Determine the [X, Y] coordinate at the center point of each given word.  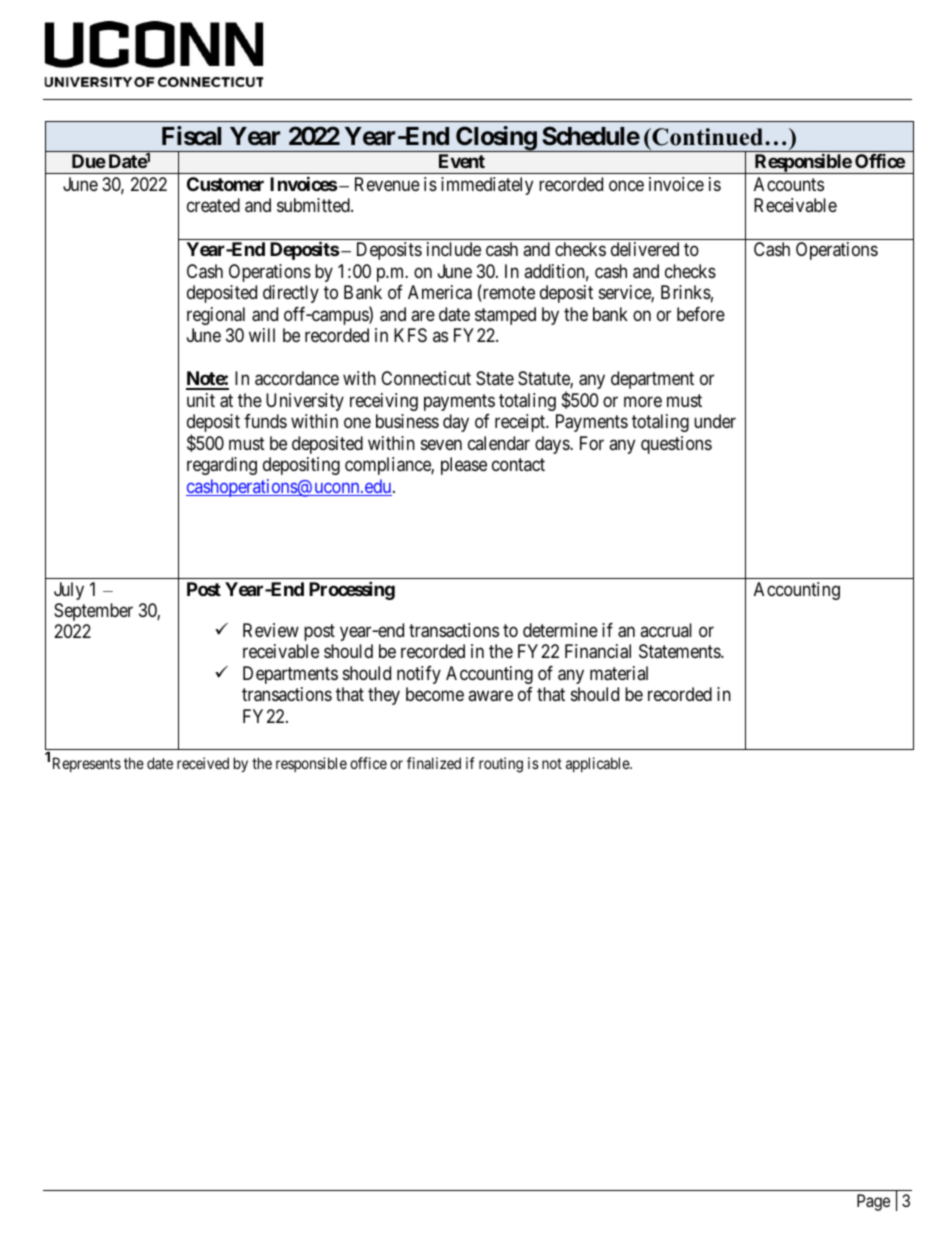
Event [462, 161]
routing [501, 765]
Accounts [789, 184]
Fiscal [191, 136]
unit [201, 400]
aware [490, 696]
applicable [598, 764]
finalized [434, 763]
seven [441, 444]
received [203, 763]
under [715, 421]
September [93, 612]
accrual [666, 630]
